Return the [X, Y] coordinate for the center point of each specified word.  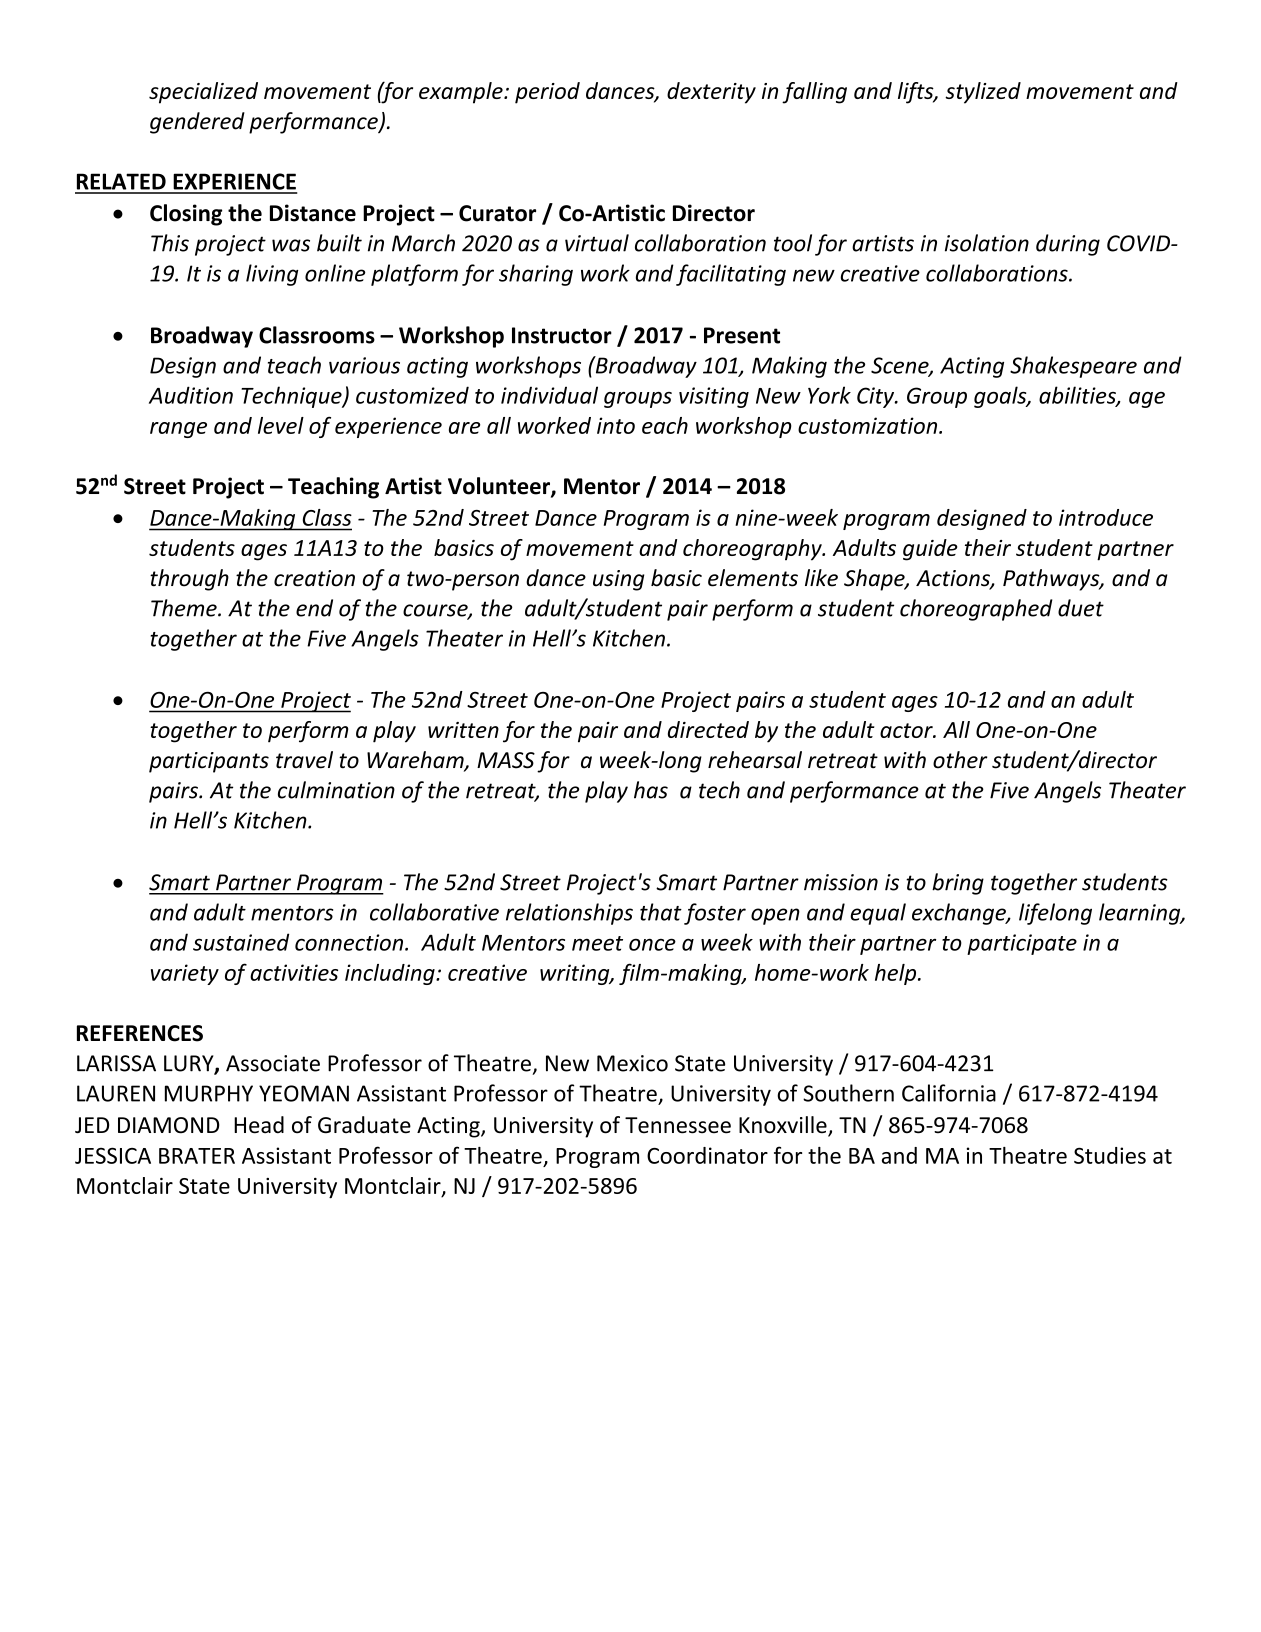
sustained [241, 942]
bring [958, 884]
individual [549, 395]
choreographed [976, 610]
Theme [185, 608]
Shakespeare [1073, 367]
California [949, 1093]
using [618, 580]
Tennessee [678, 1125]
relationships [569, 914]
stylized [983, 93]
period [547, 93]
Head [259, 1125]
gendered [197, 123]
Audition [191, 395]
